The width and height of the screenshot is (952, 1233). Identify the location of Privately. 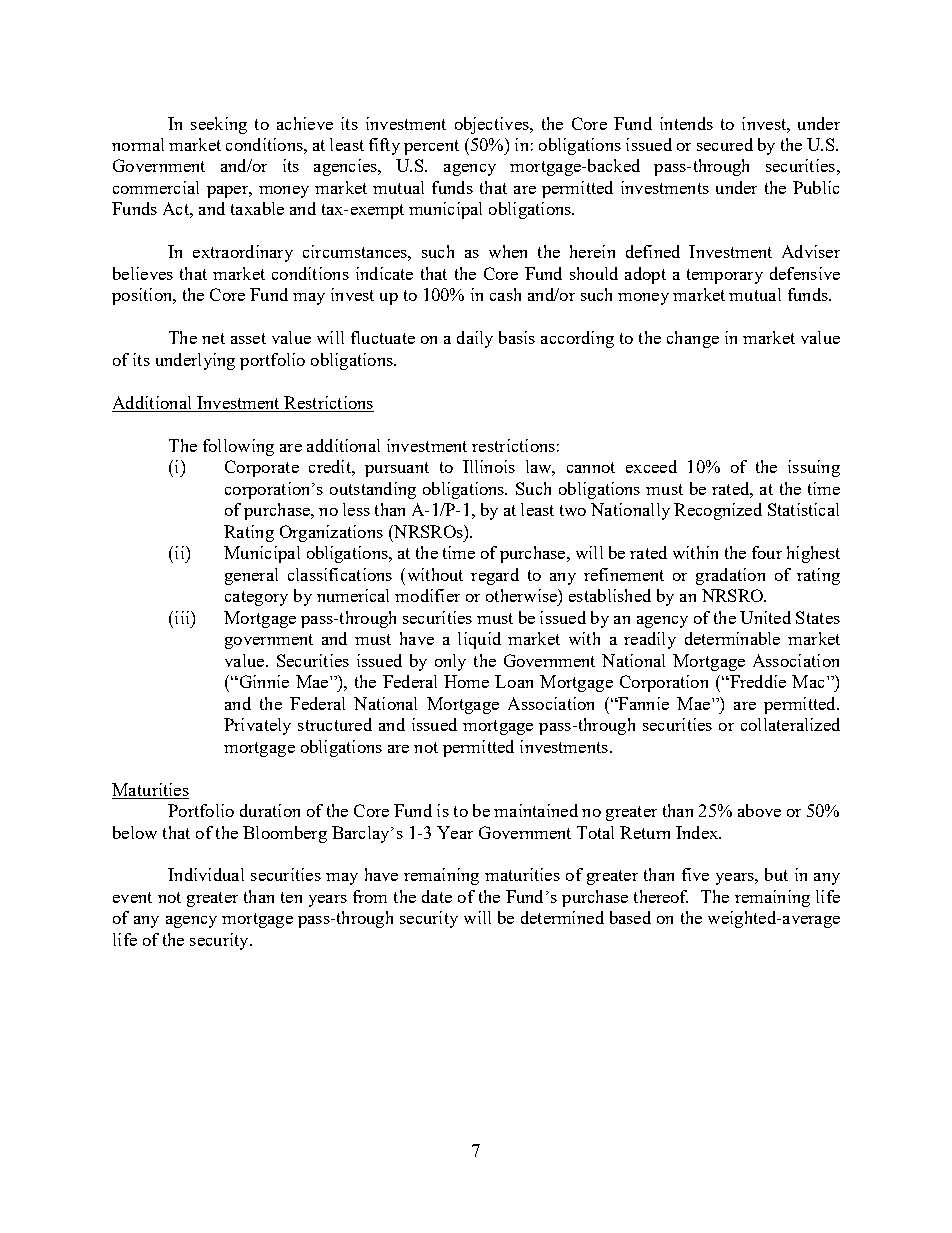
(257, 726).
